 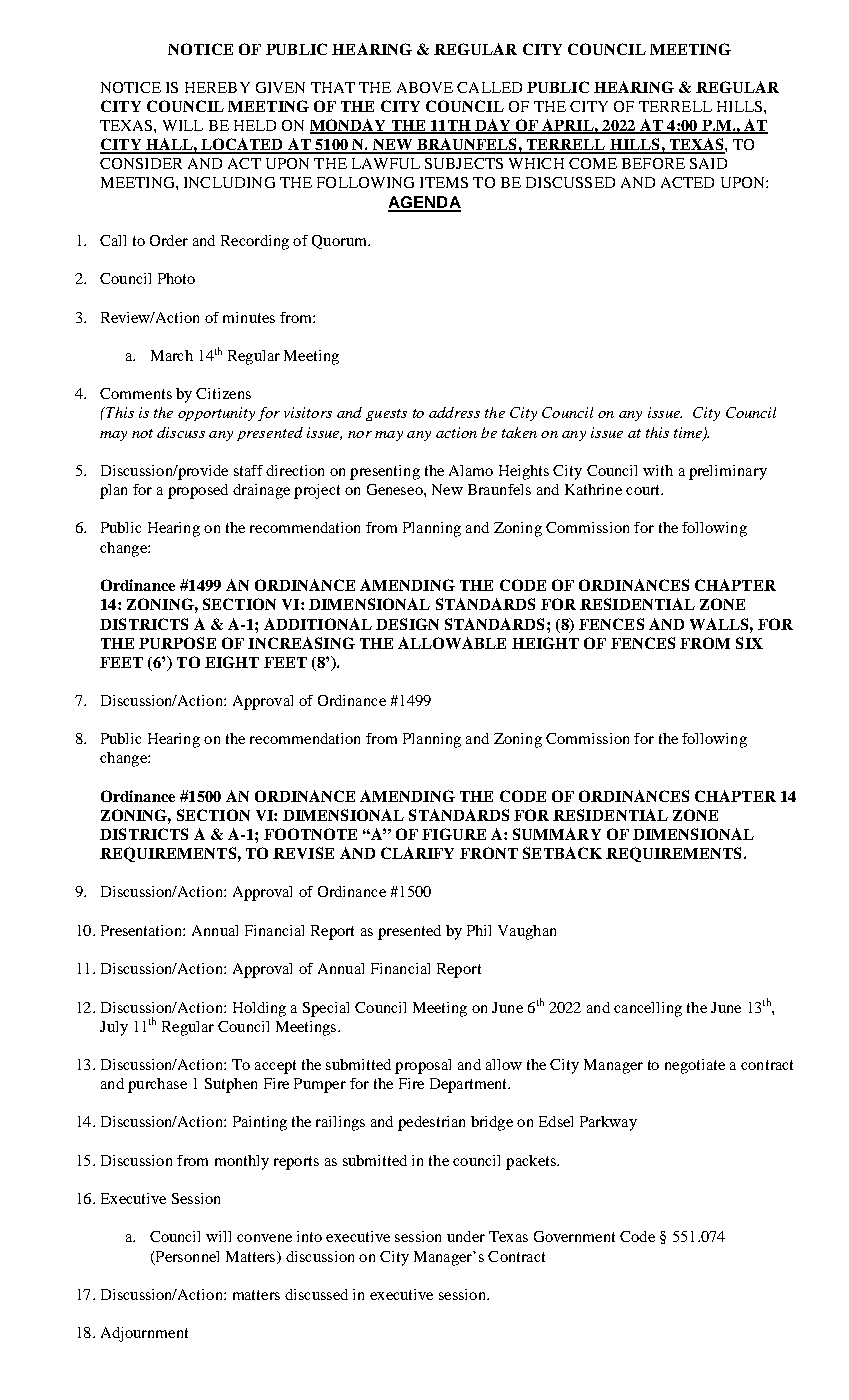 I want to click on under, so click(x=466, y=1236).
